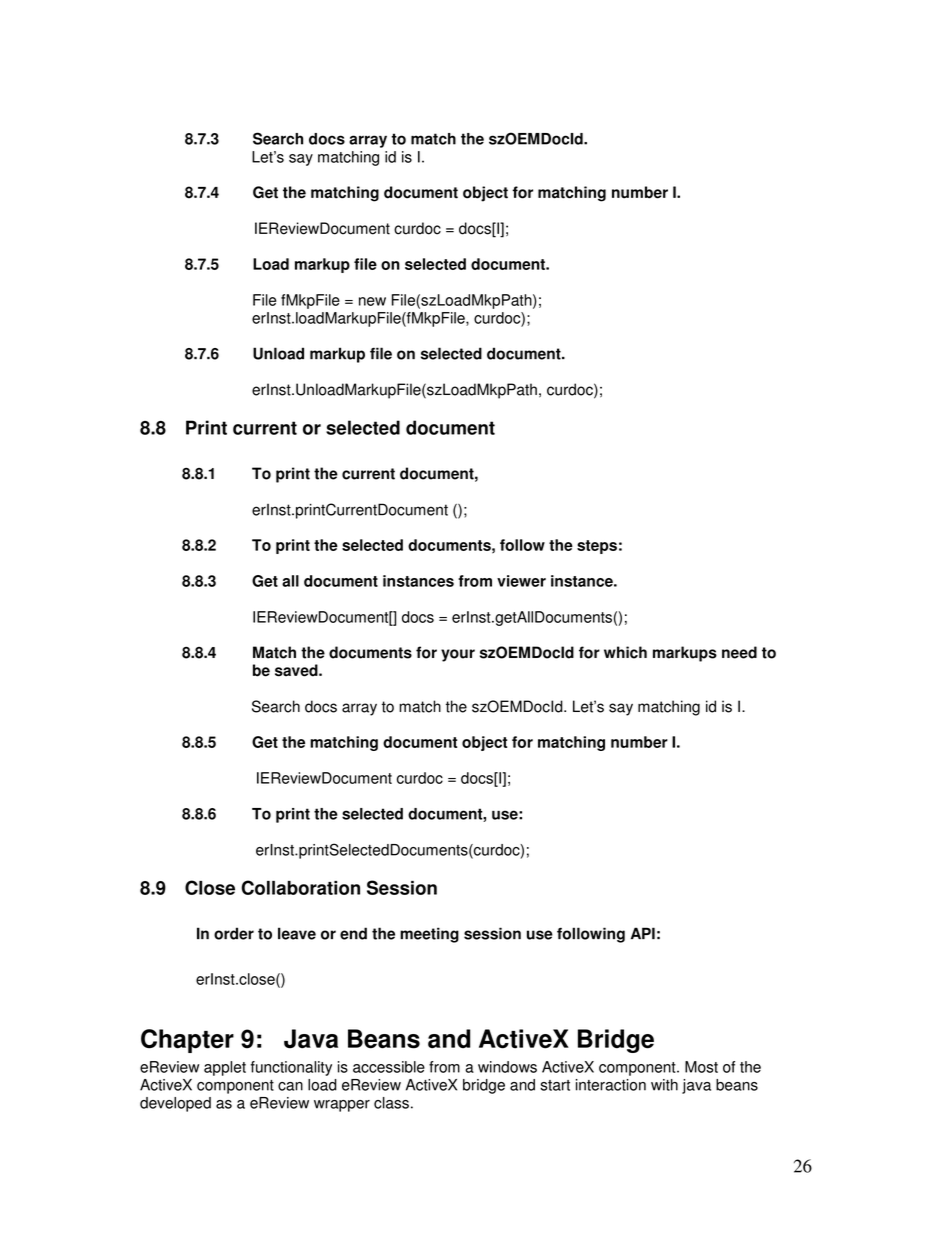 The height and width of the screenshot is (1233, 952). What do you see at coordinates (225, 1068) in the screenshot?
I see `applet` at bounding box center [225, 1068].
